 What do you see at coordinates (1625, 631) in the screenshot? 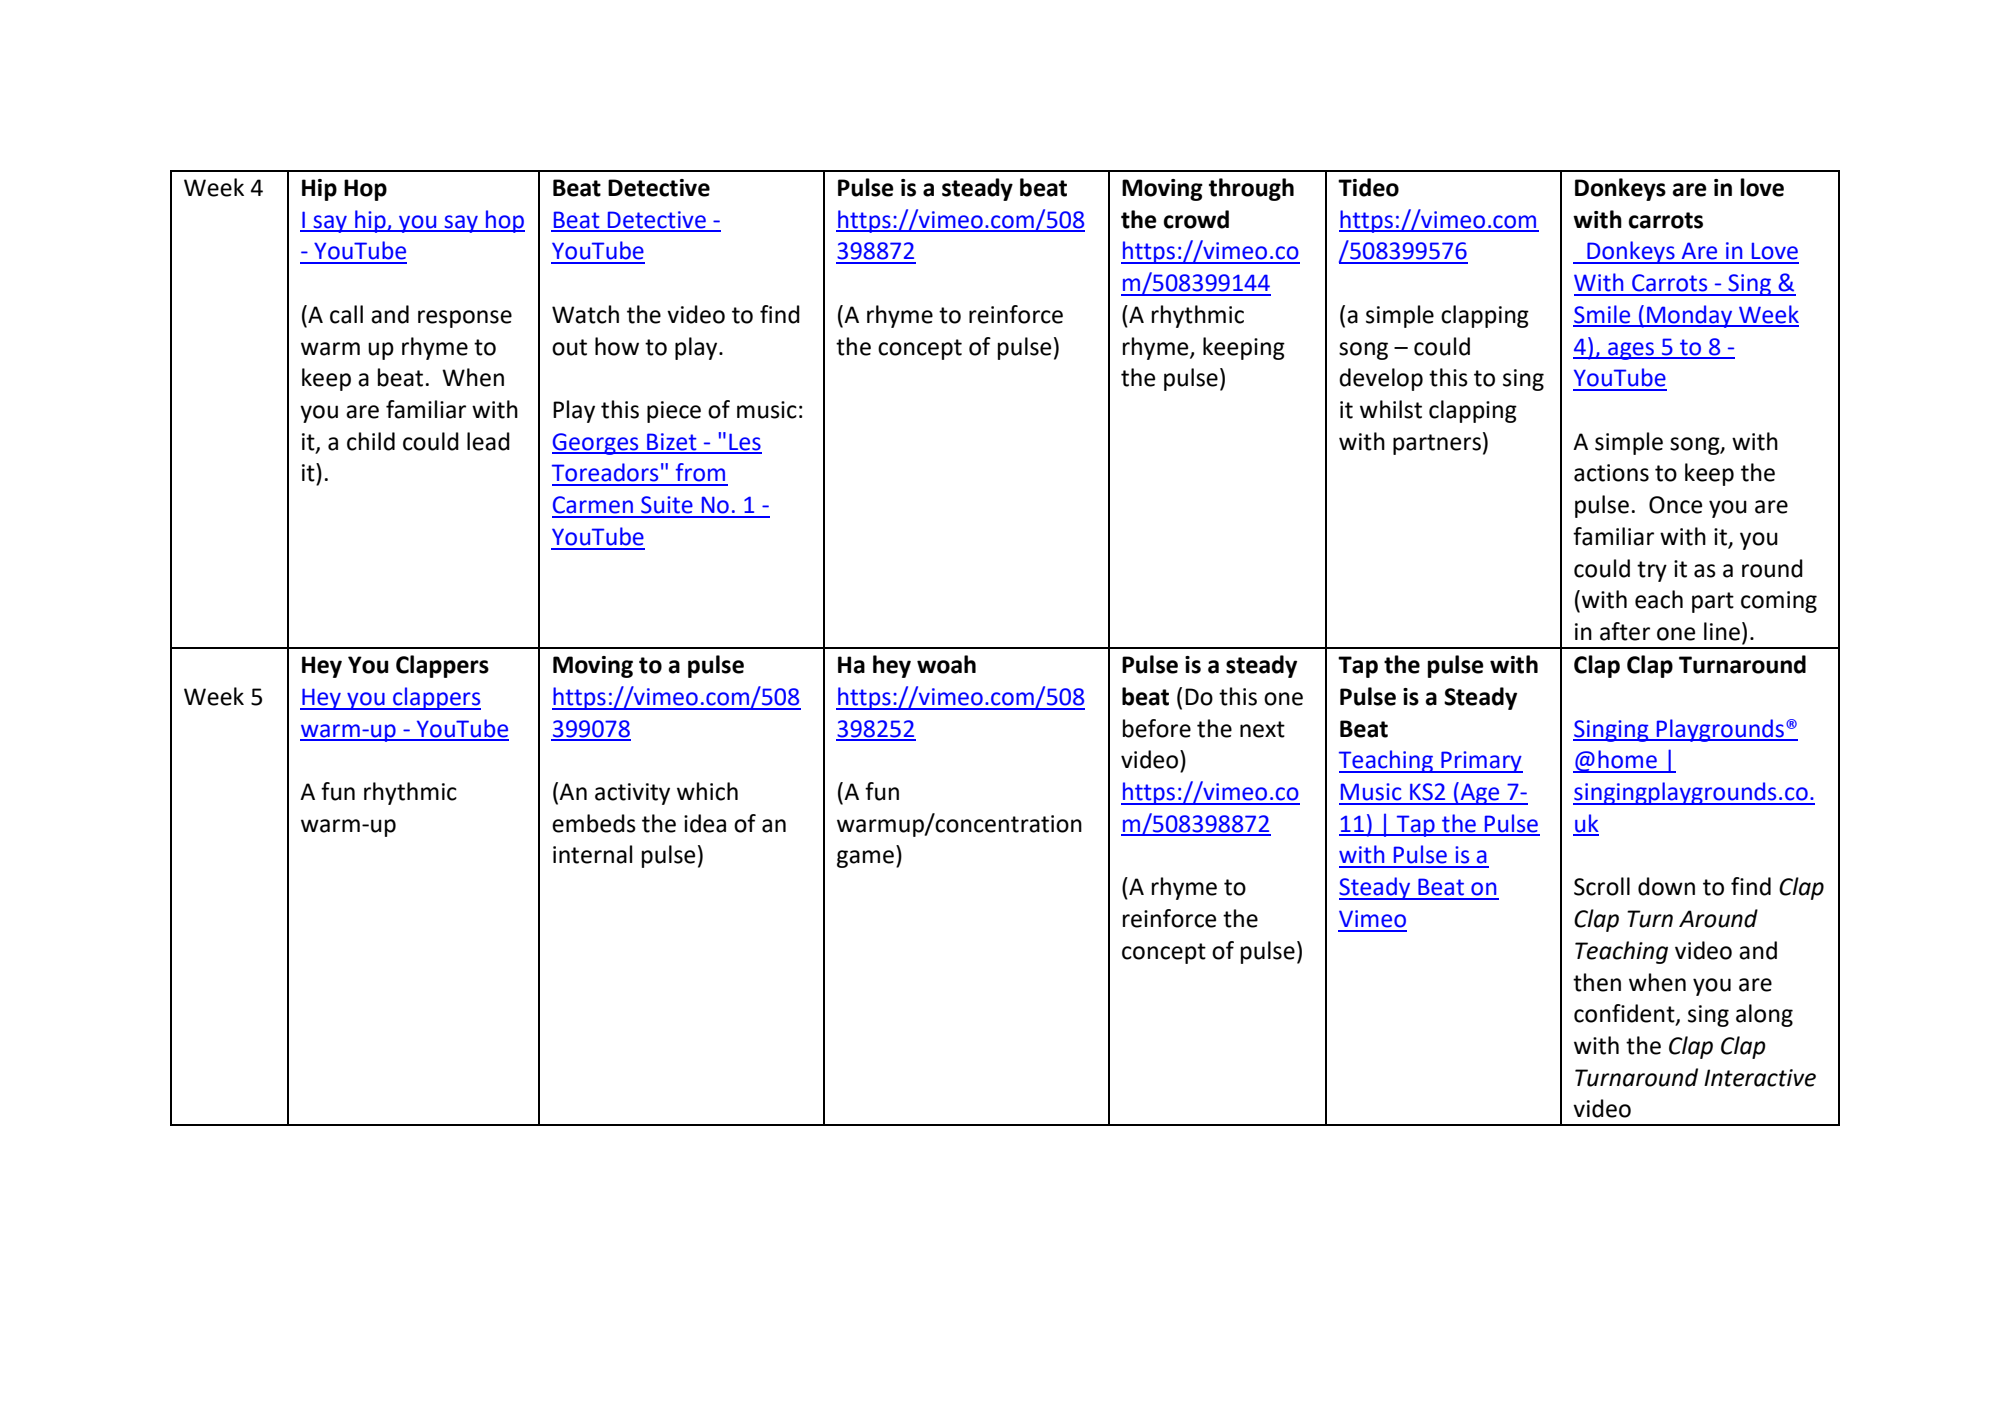
I see `after` at bounding box center [1625, 631].
